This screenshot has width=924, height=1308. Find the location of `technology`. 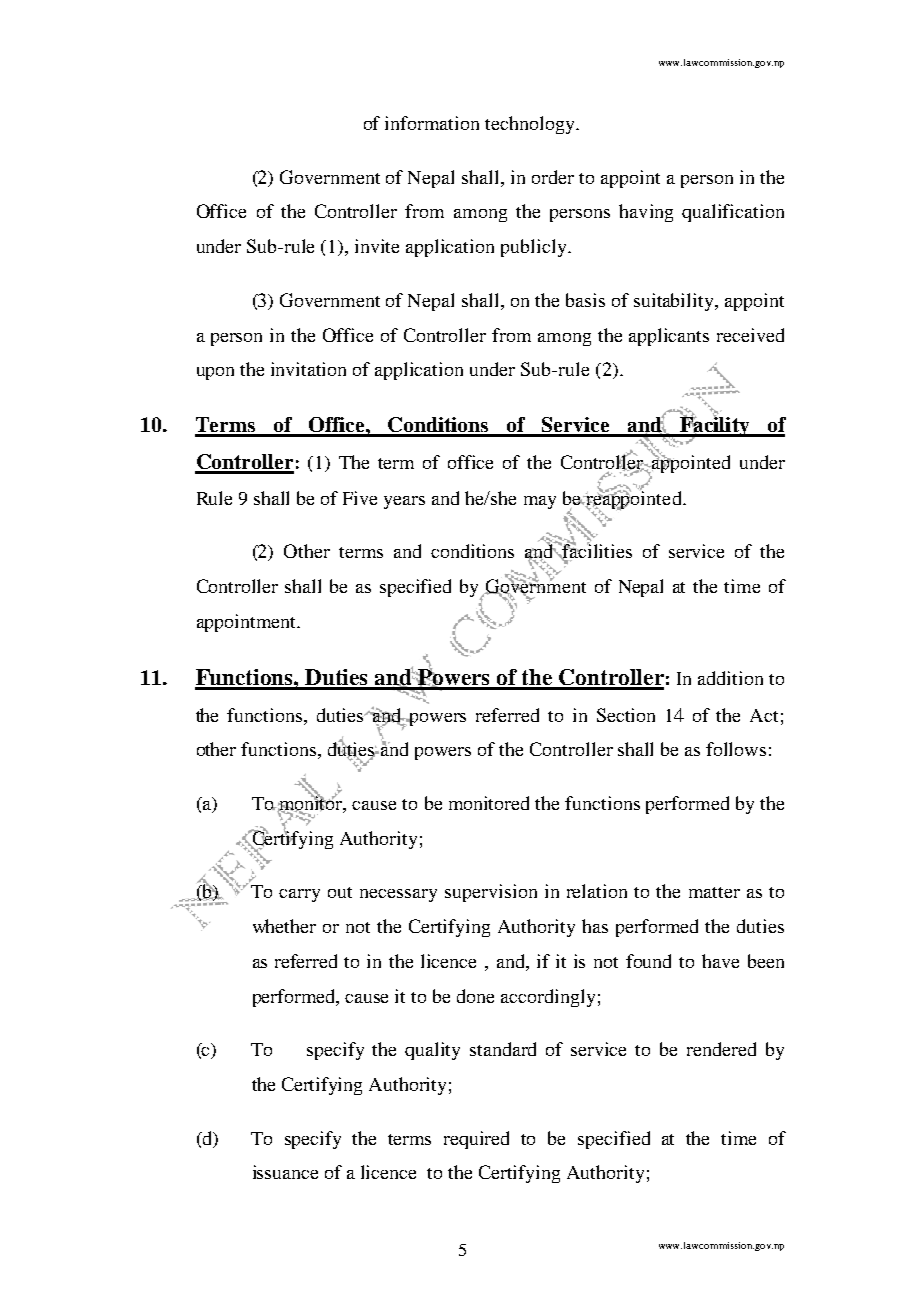

technology is located at coordinates (531, 125).
